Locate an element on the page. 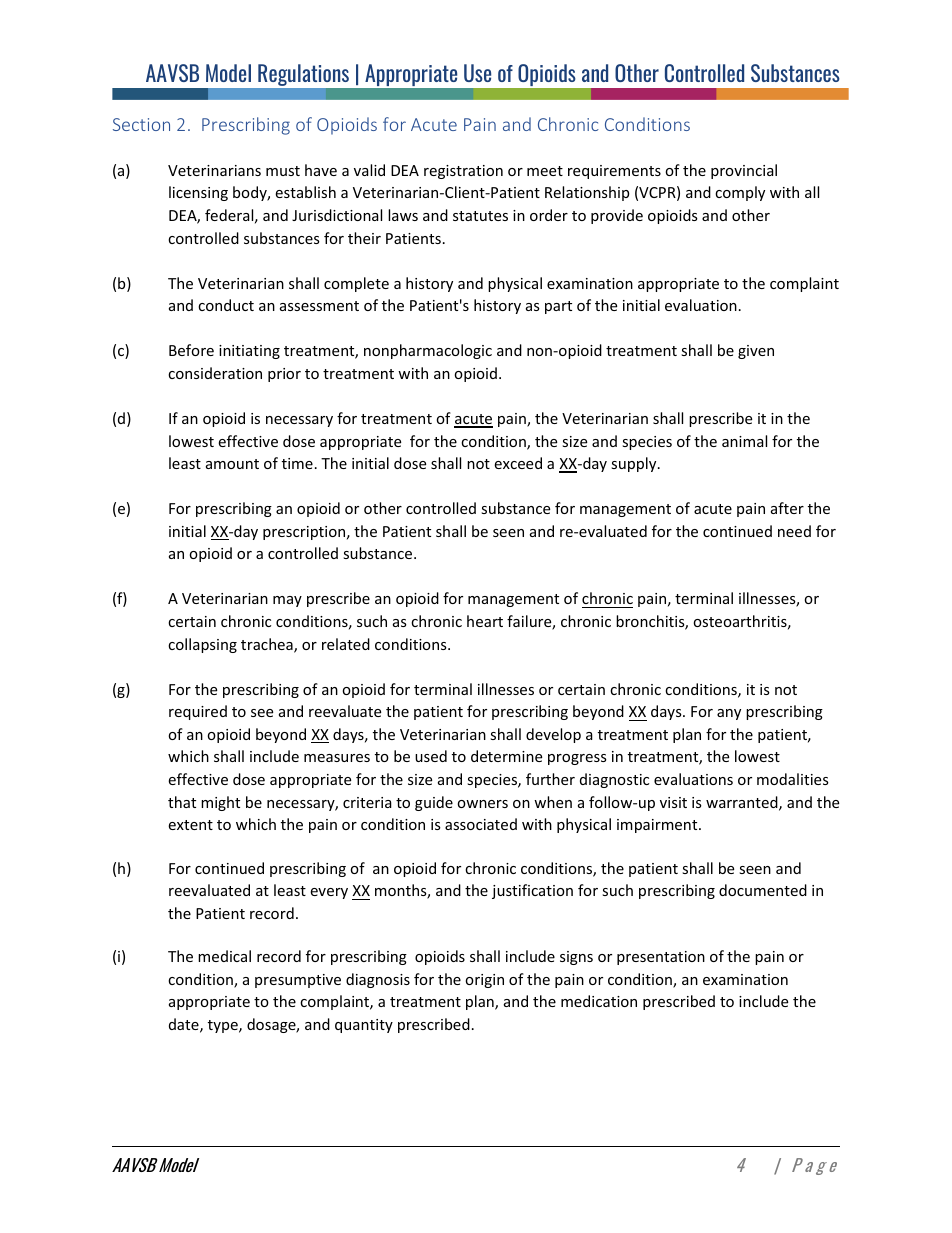 The image size is (952, 1233). licensing is located at coordinates (198, 193).
